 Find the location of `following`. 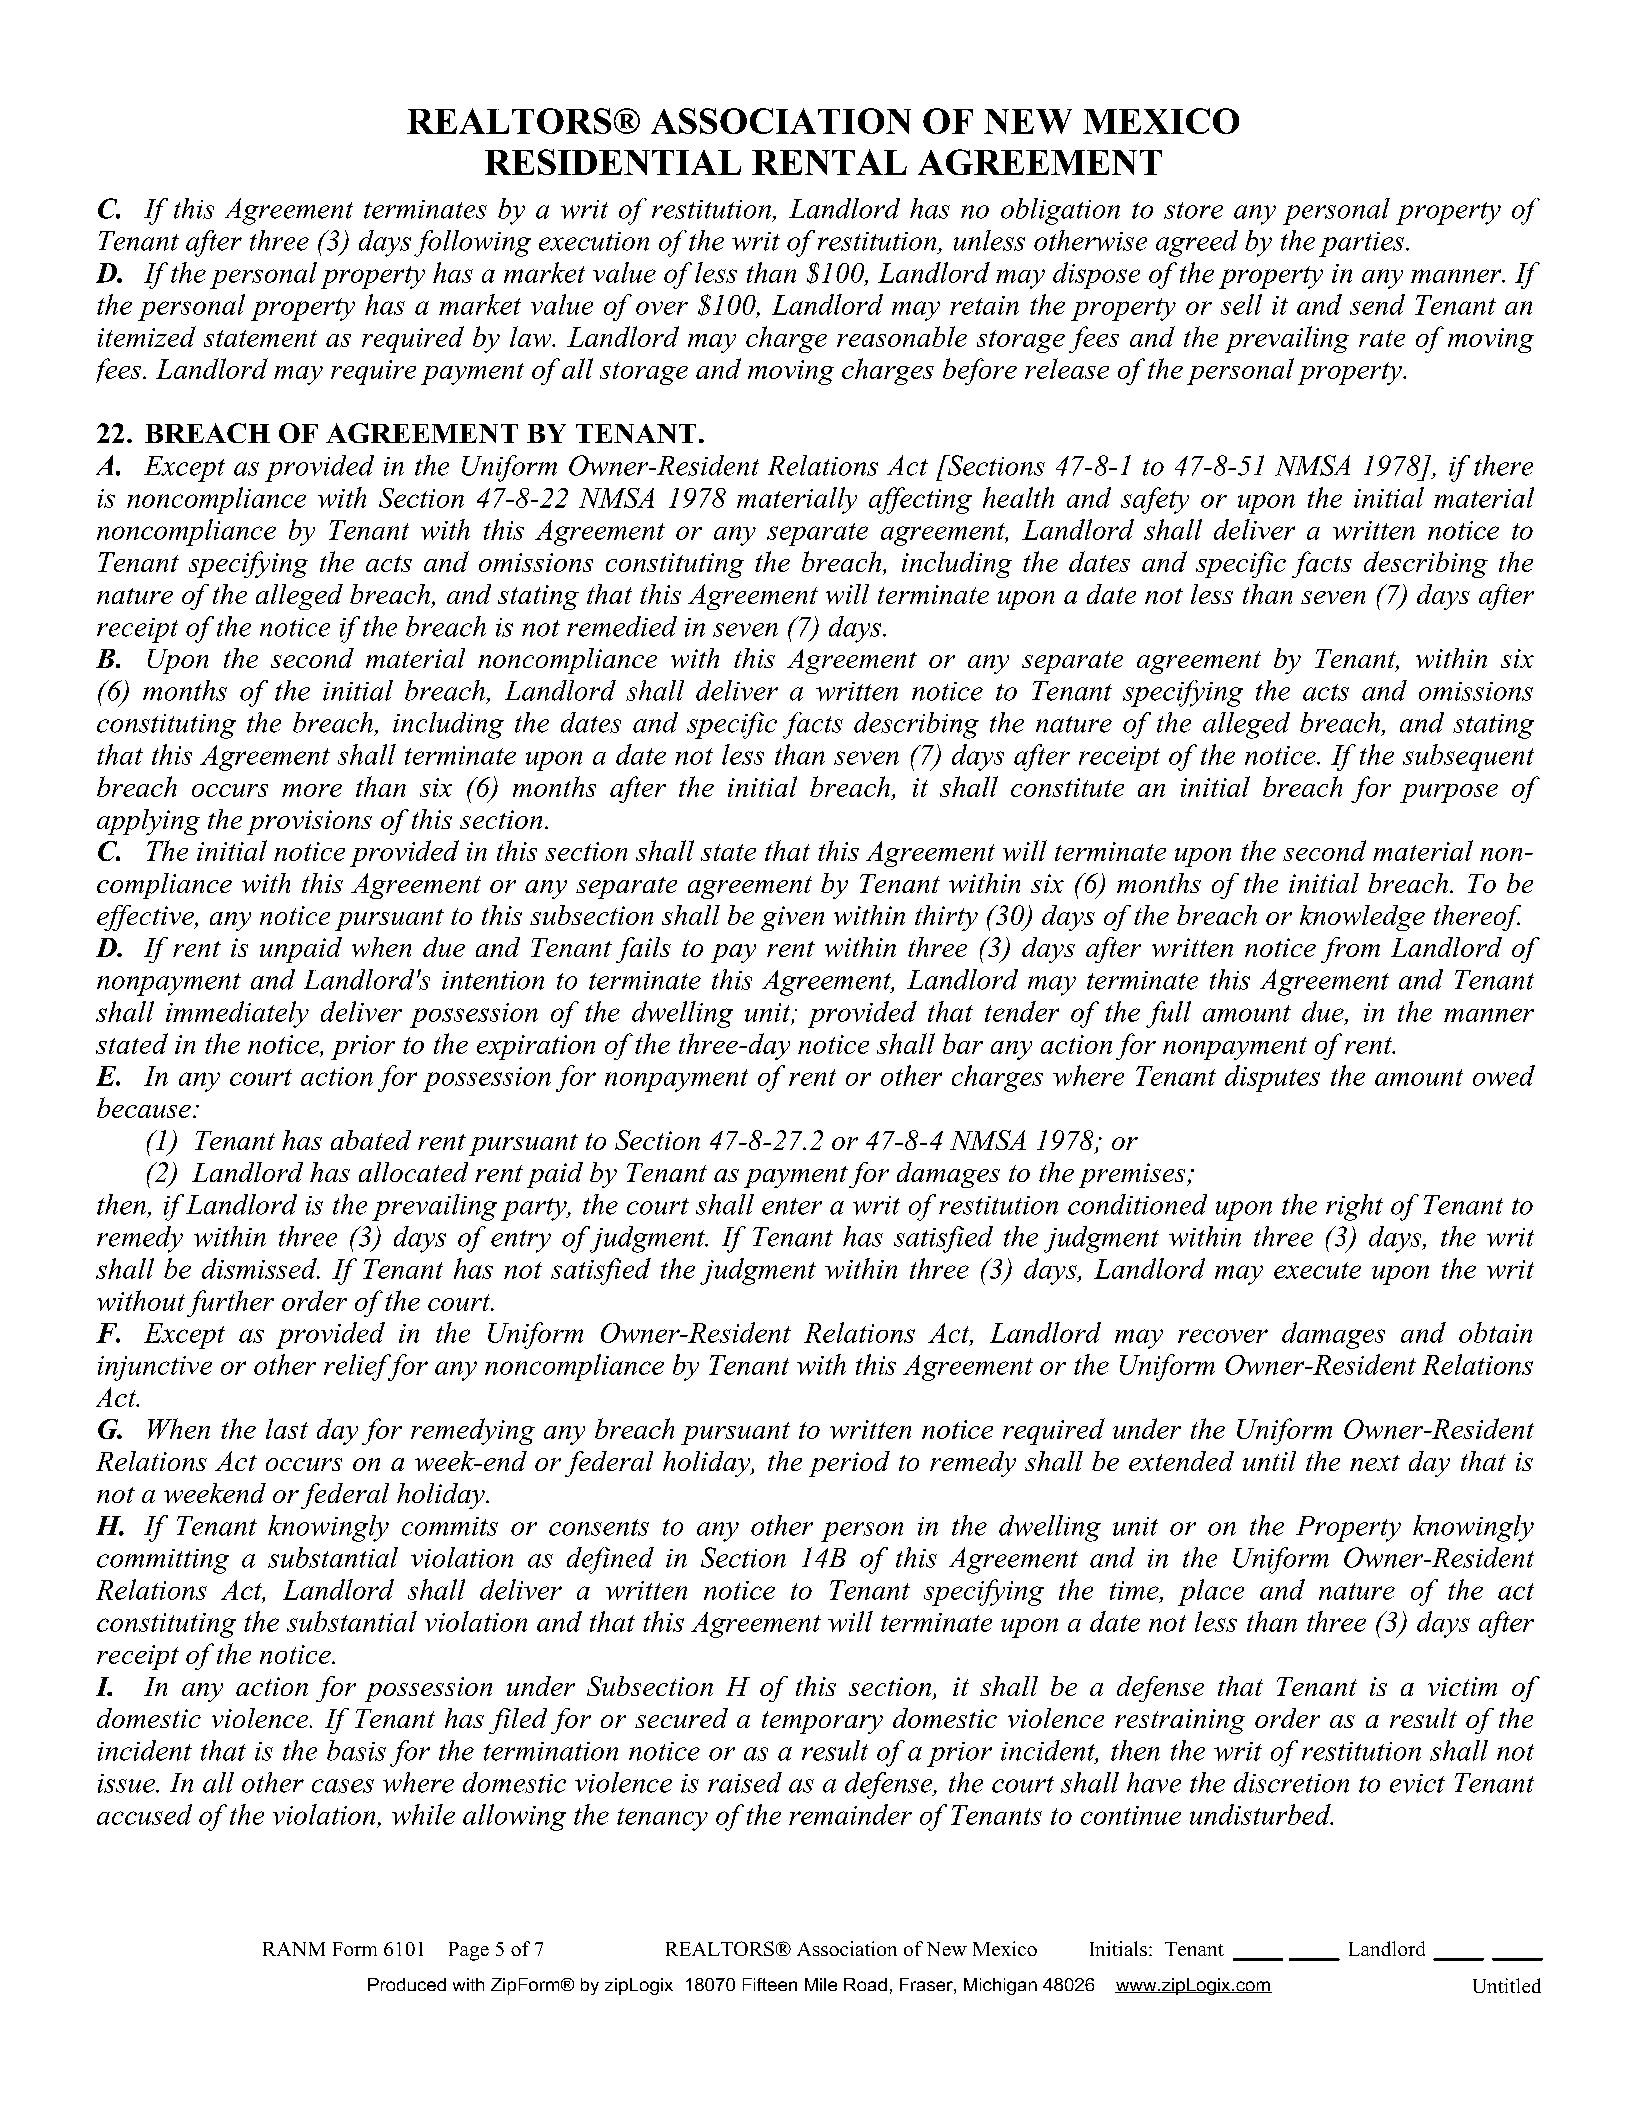

following is located at coordinates (472, 243).
